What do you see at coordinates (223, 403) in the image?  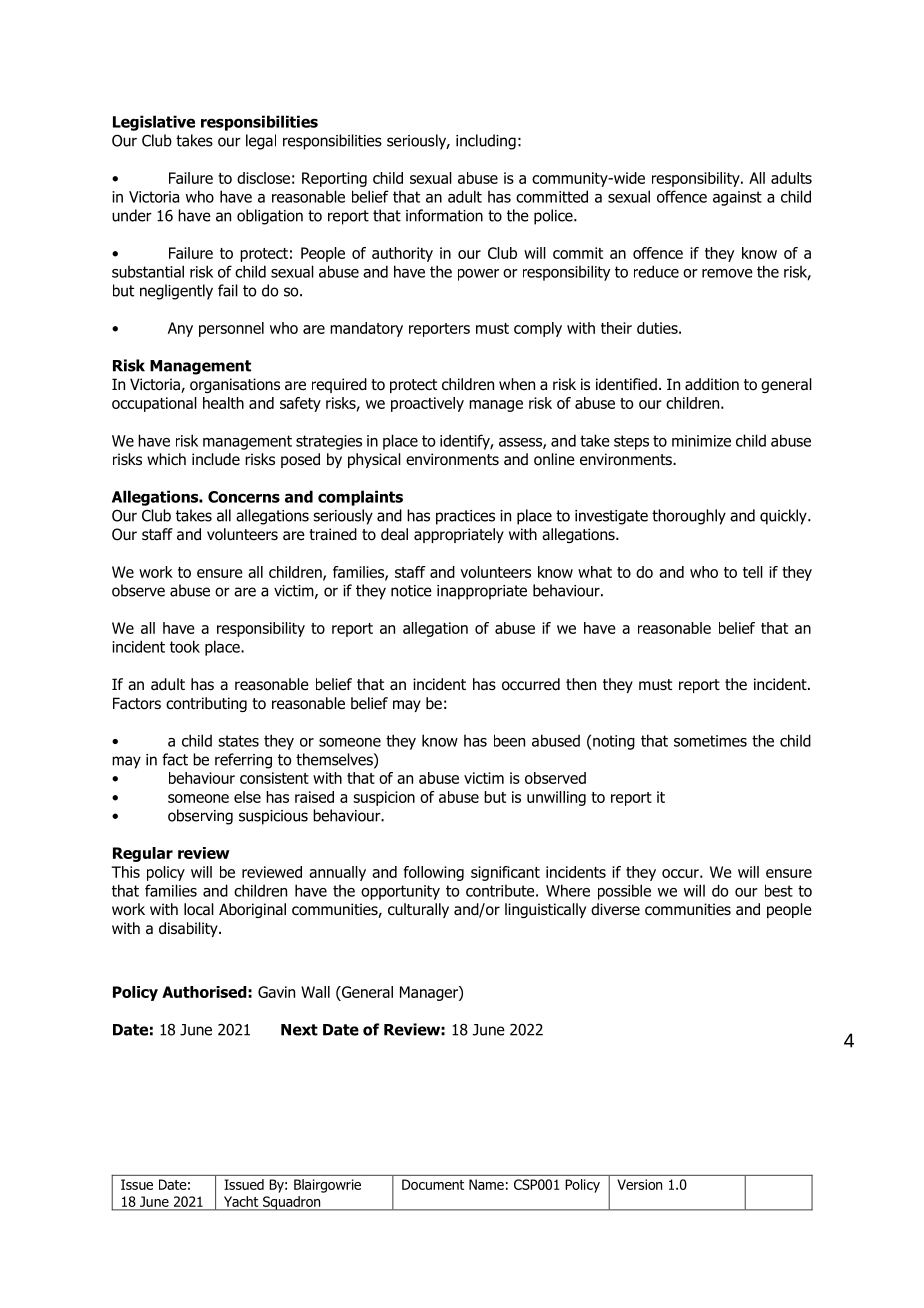 I see `health` at bounding box center [223, 403].
